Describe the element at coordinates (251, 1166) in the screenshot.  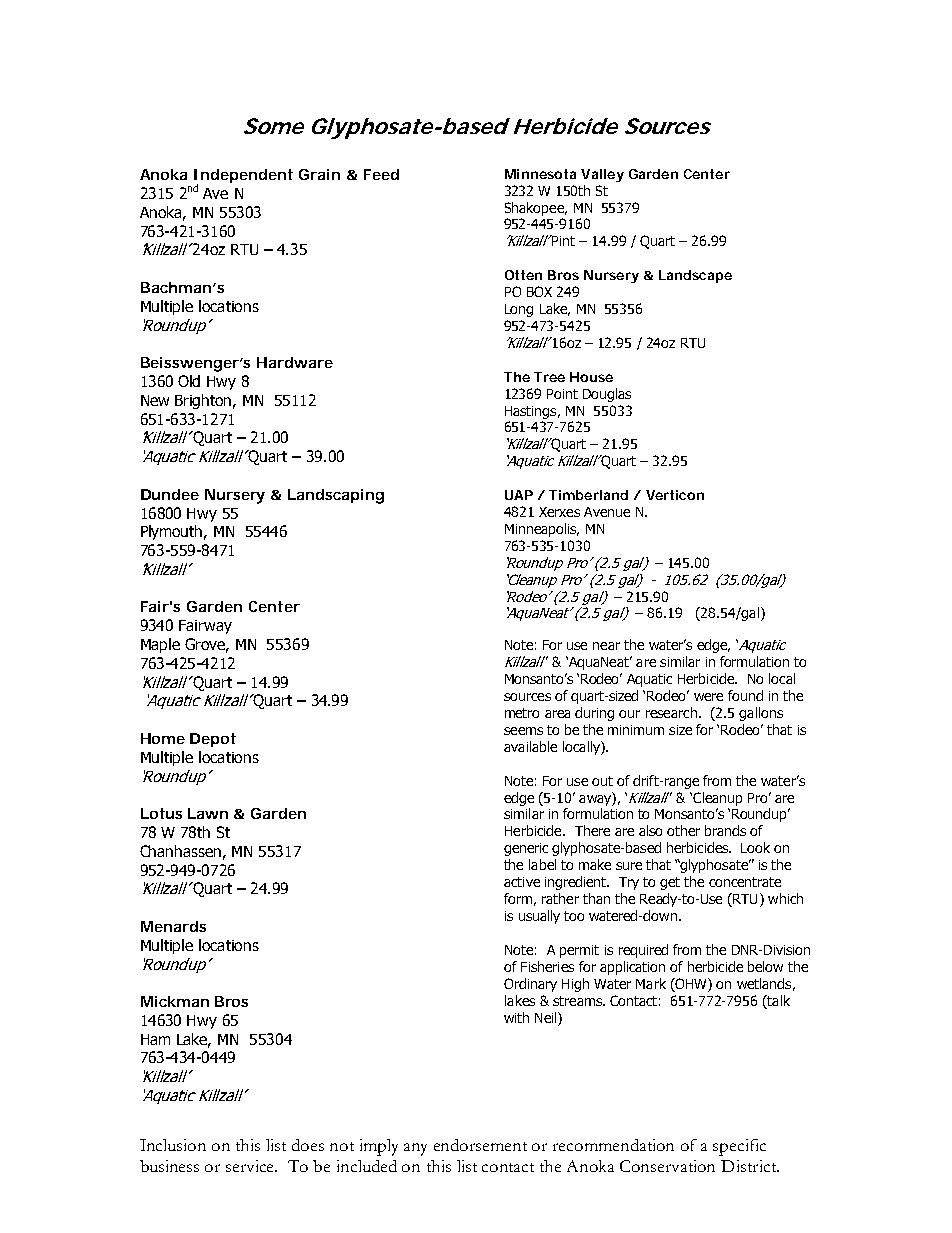
I see `service` at that location.
